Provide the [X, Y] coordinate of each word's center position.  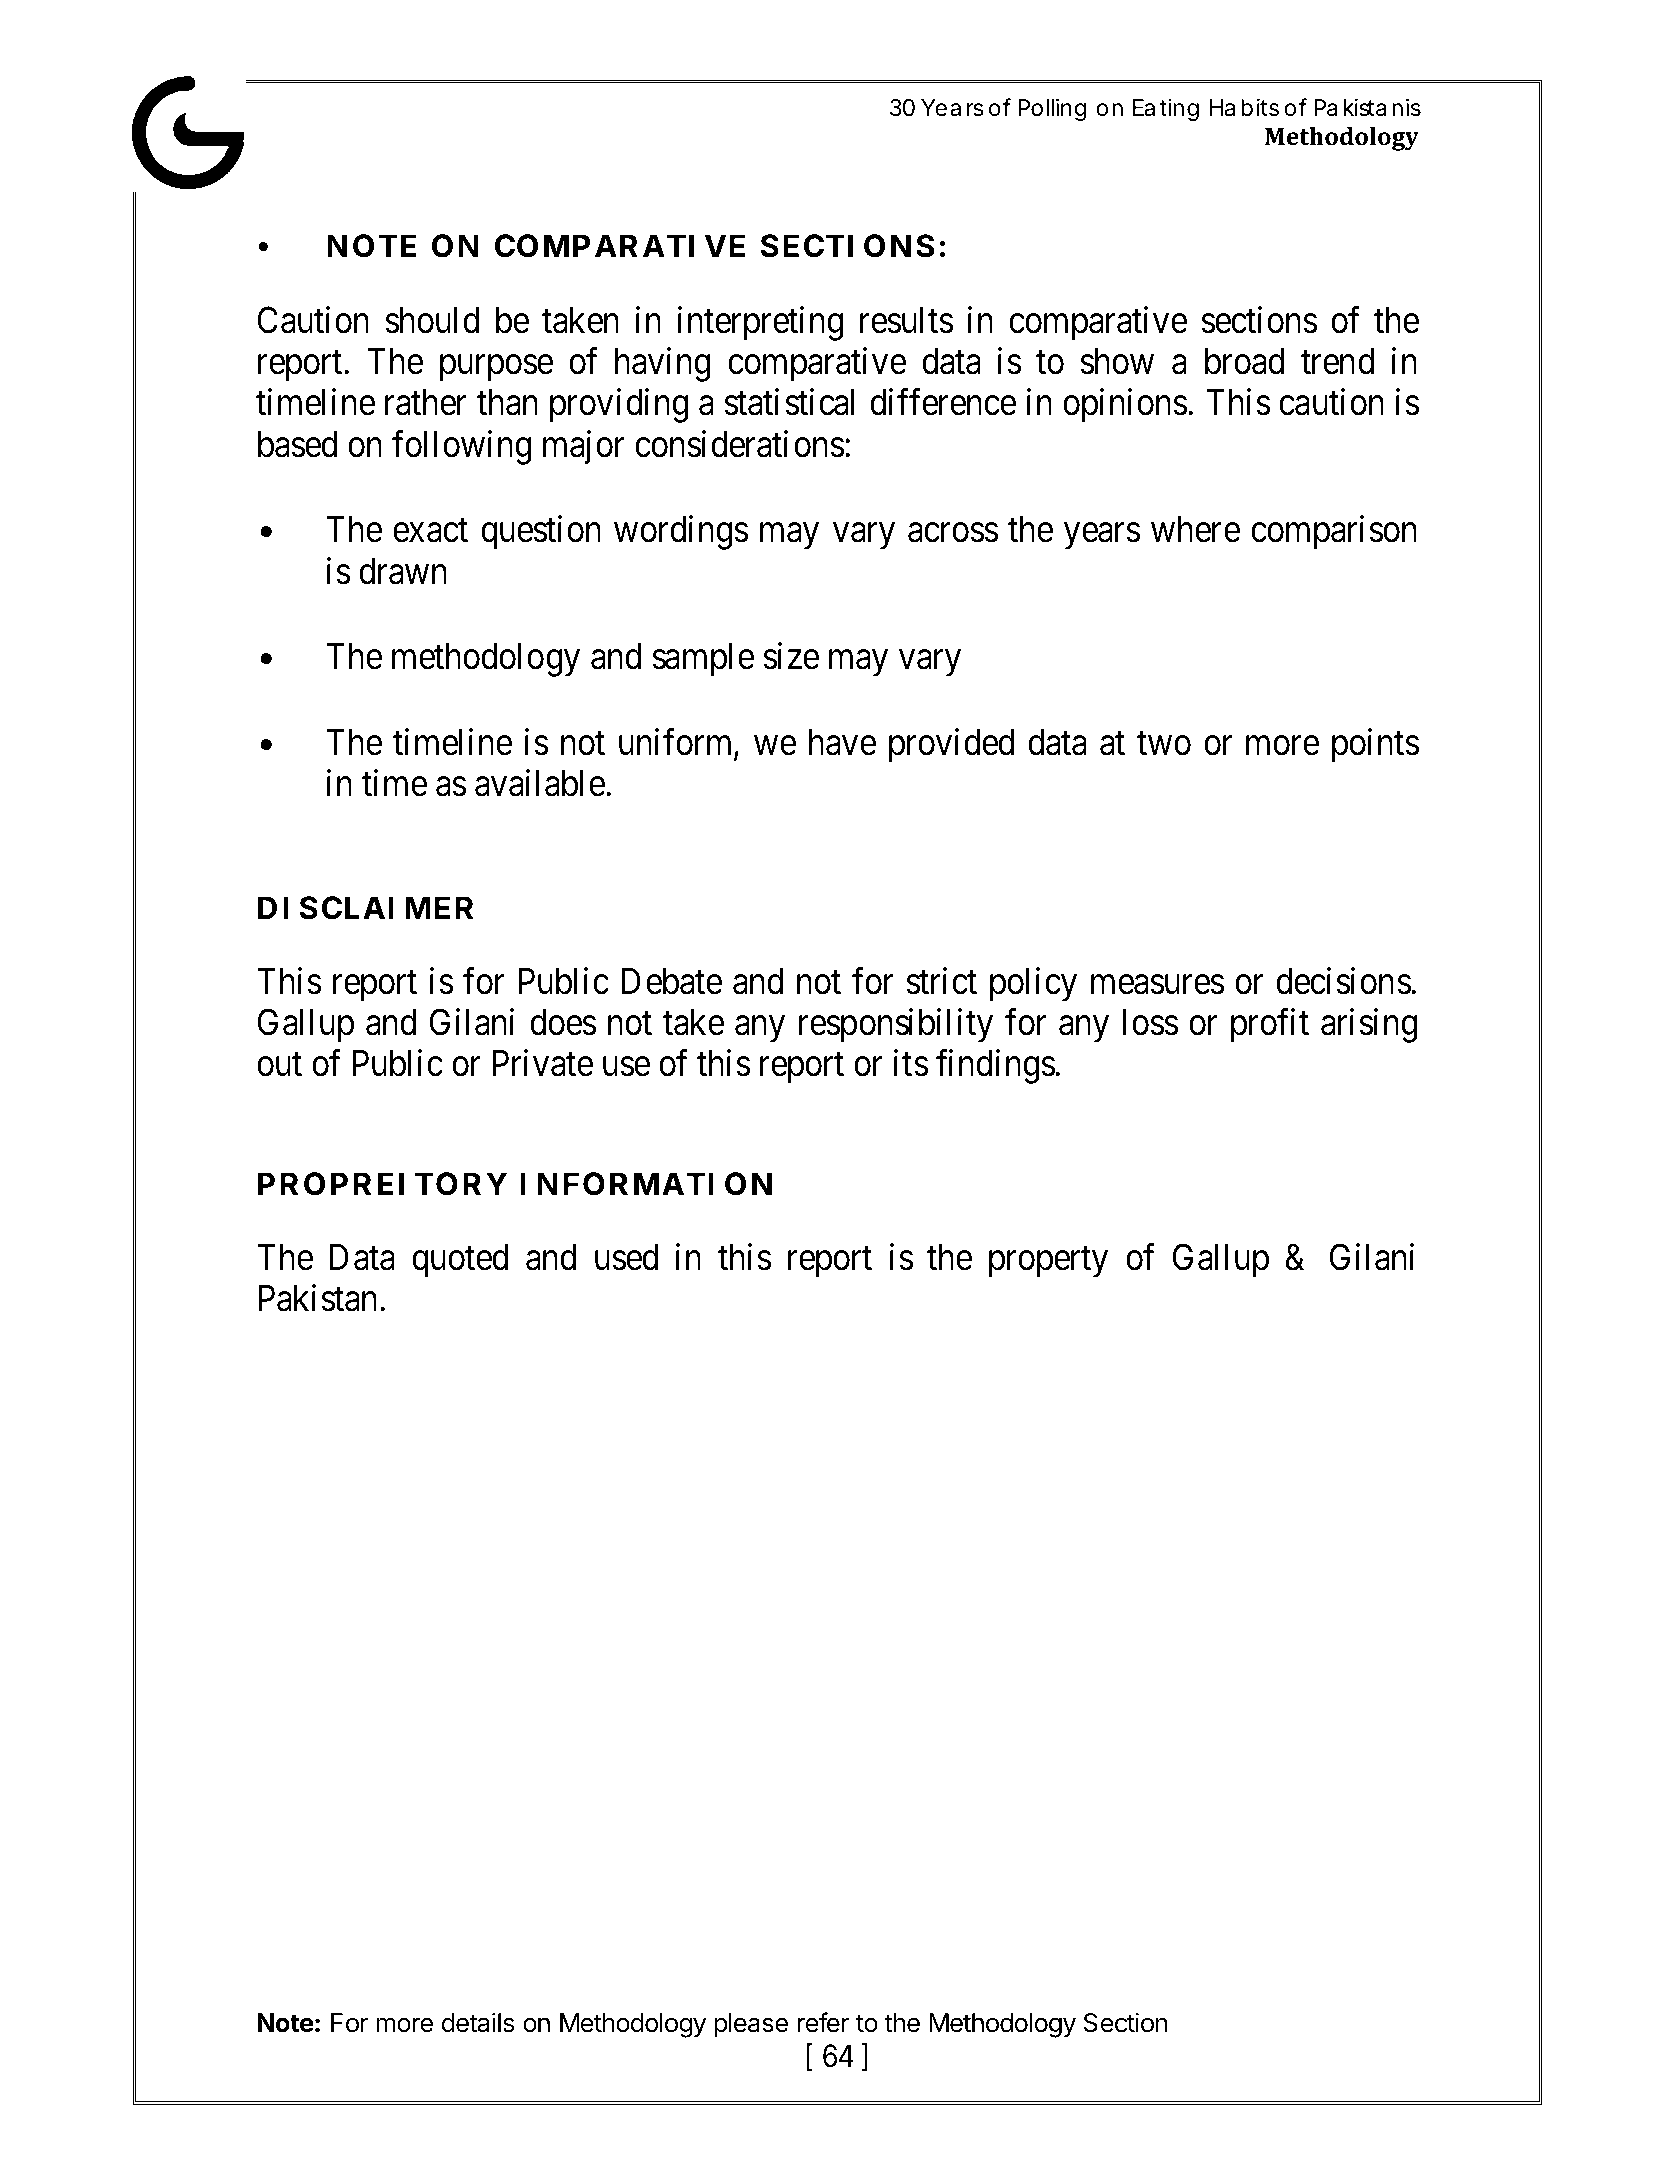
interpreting [760, 323]
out [279, 1065]
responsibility [896, 1026]
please [751, 2025]
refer [823, 2022]
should [432, 320]
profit [1270, 1026]
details [478, 2022]
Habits [1244, 107]
